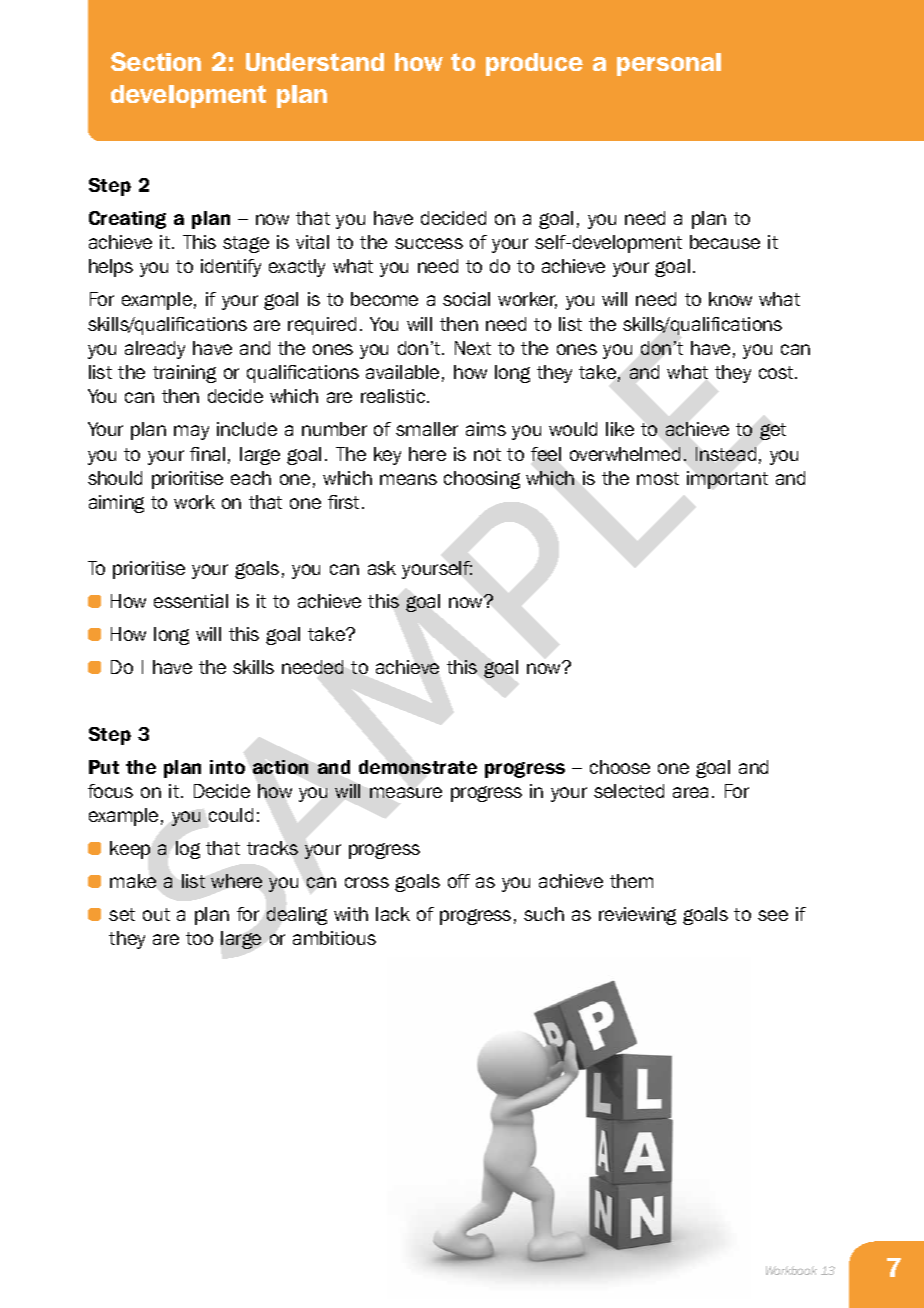 The height and width of the screenshot is (1308, 924). Describe the element at coordinates (156, 61) in the screenshot. I see `Section` at that location.
